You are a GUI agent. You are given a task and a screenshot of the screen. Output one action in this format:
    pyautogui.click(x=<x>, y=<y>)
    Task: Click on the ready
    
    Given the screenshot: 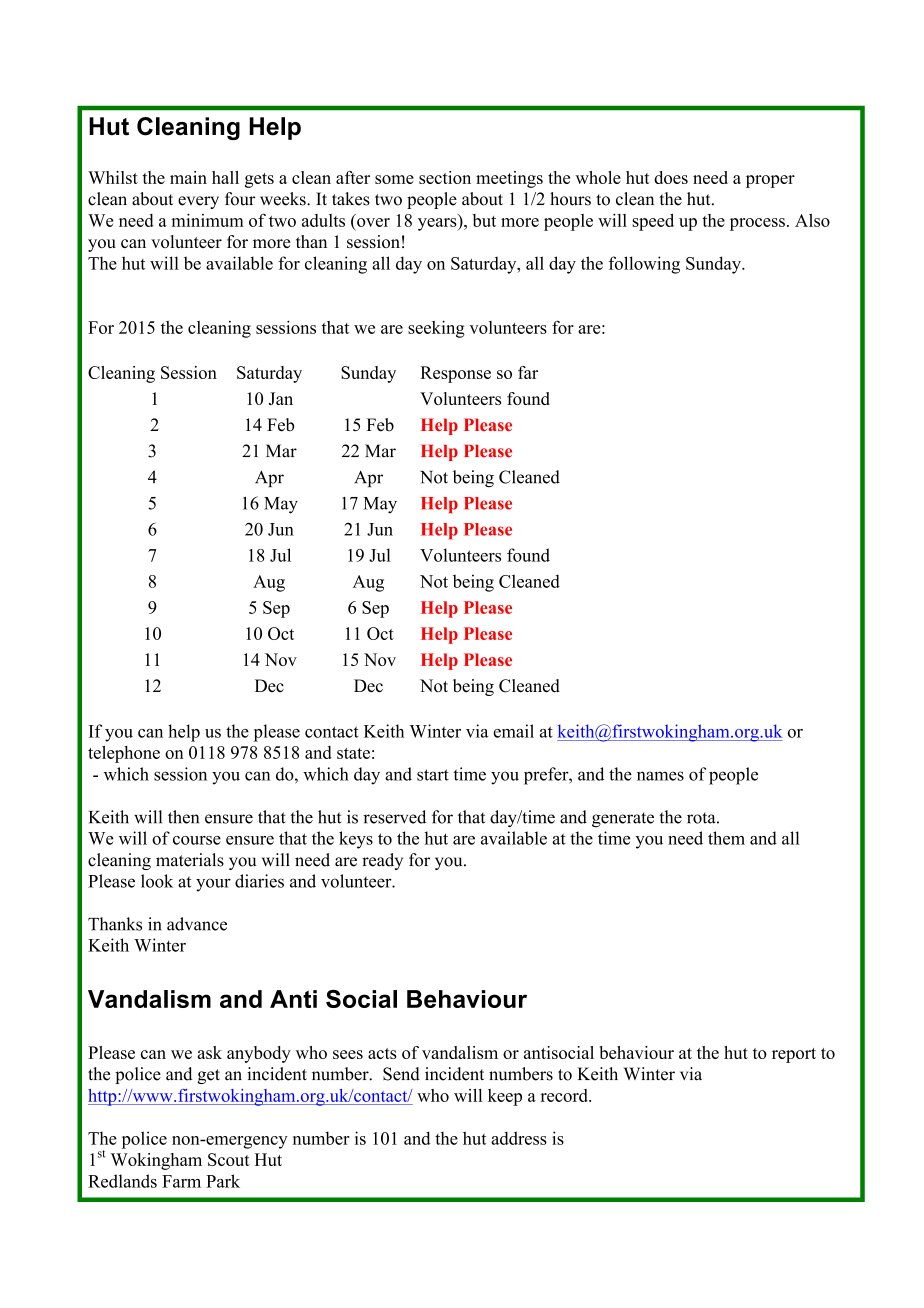 What is the action you would take?
    pyautogui.click(x=382, y=861)
